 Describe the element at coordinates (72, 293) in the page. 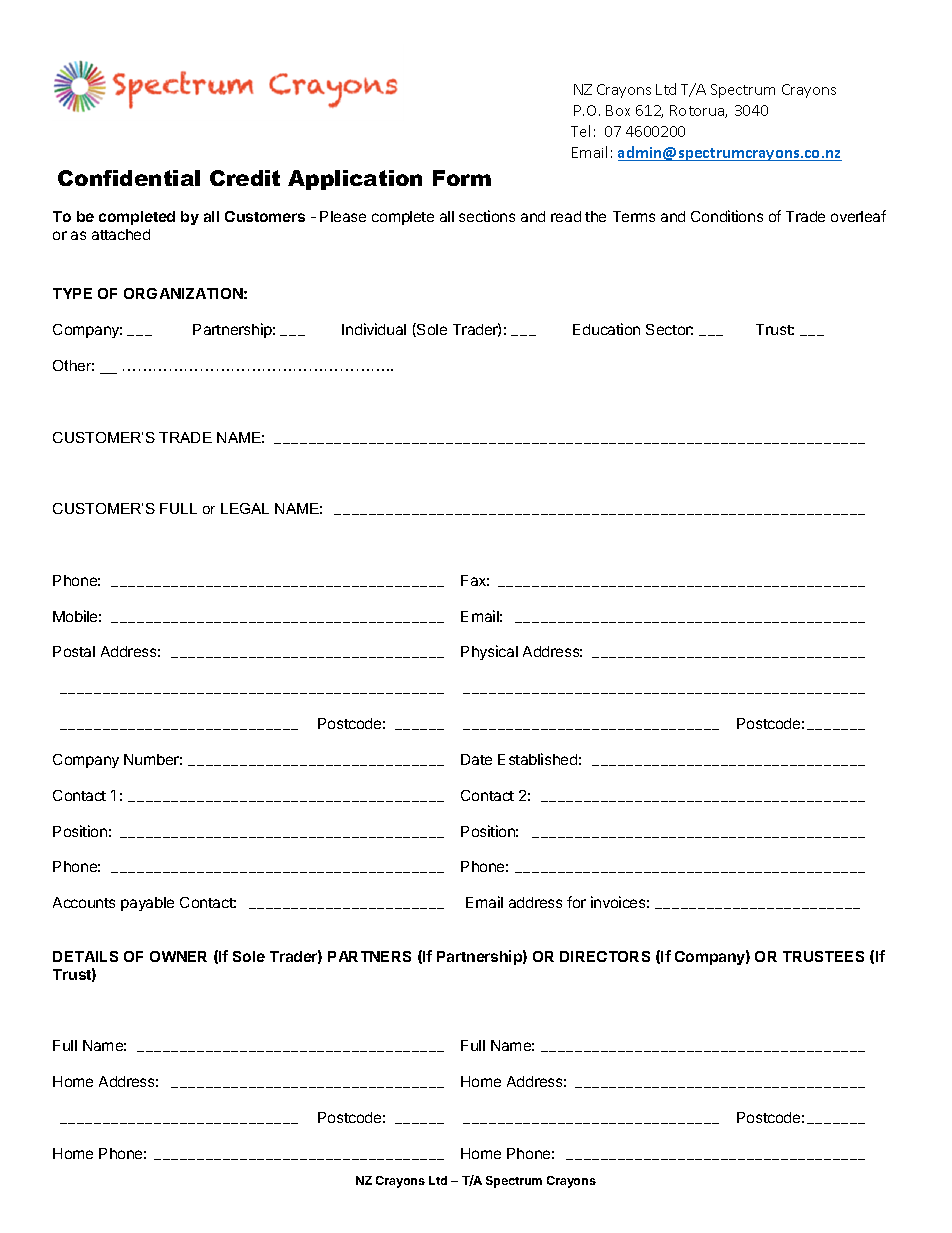

I see `TYPE` at that location.
